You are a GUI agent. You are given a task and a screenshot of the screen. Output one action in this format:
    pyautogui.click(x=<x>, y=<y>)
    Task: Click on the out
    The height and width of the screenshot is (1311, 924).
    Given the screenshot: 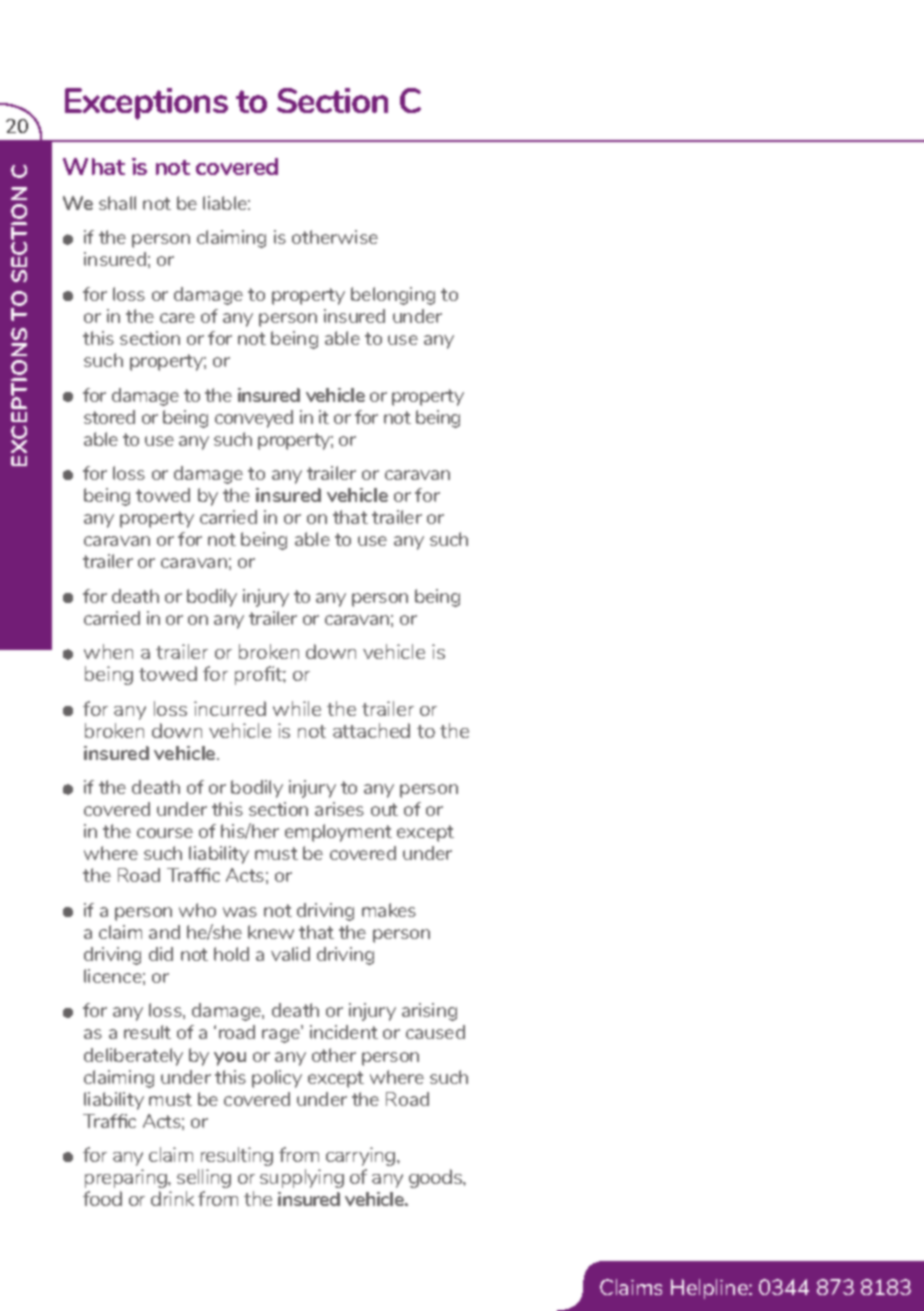 What is the action you would take?
    pyautogui.click(x=384, y=809)
